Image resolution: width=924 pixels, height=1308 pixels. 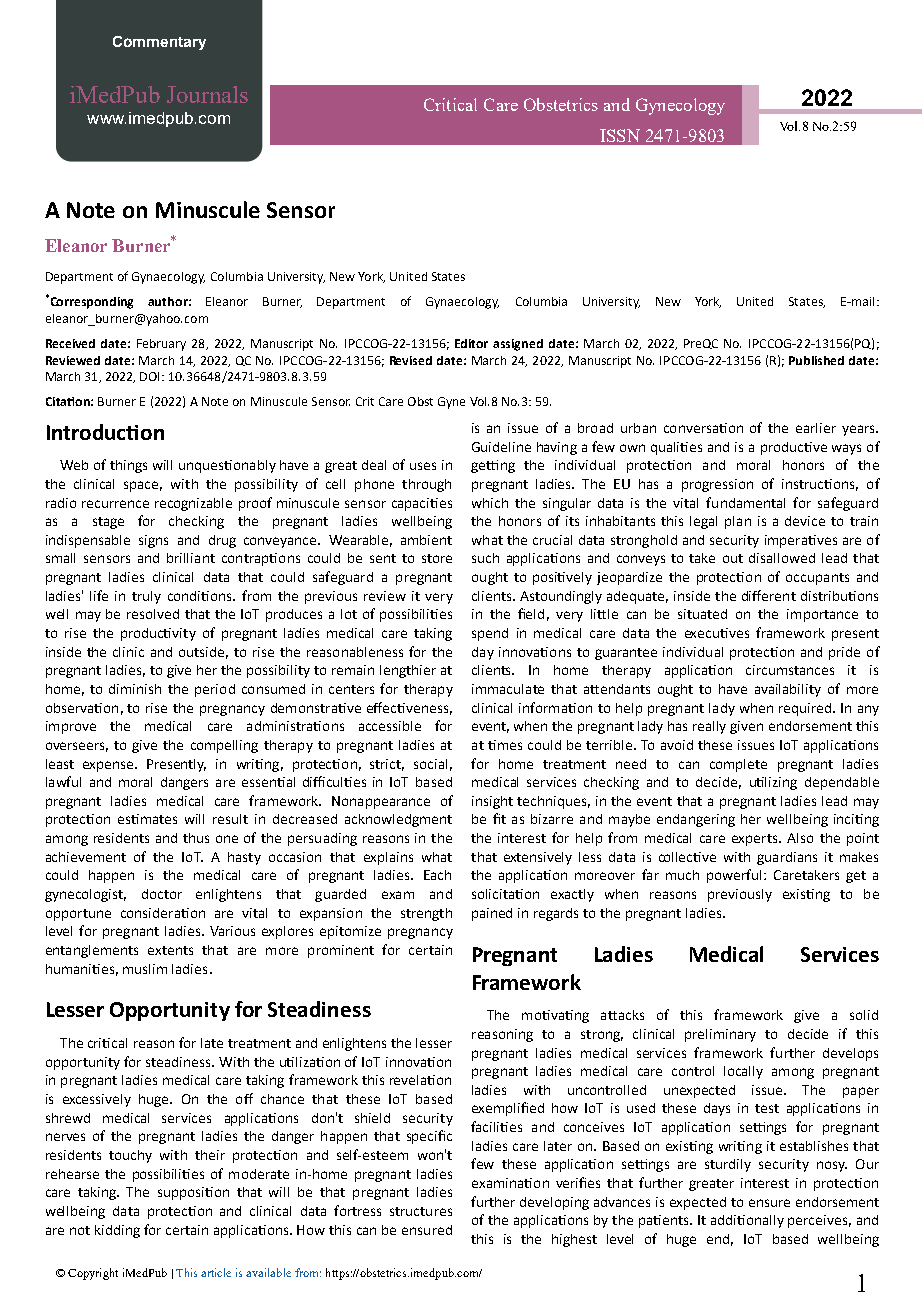 What do you see at coordinates (128, 466) in the screenshot?
I see `things` at bounding box center [128, 466].
